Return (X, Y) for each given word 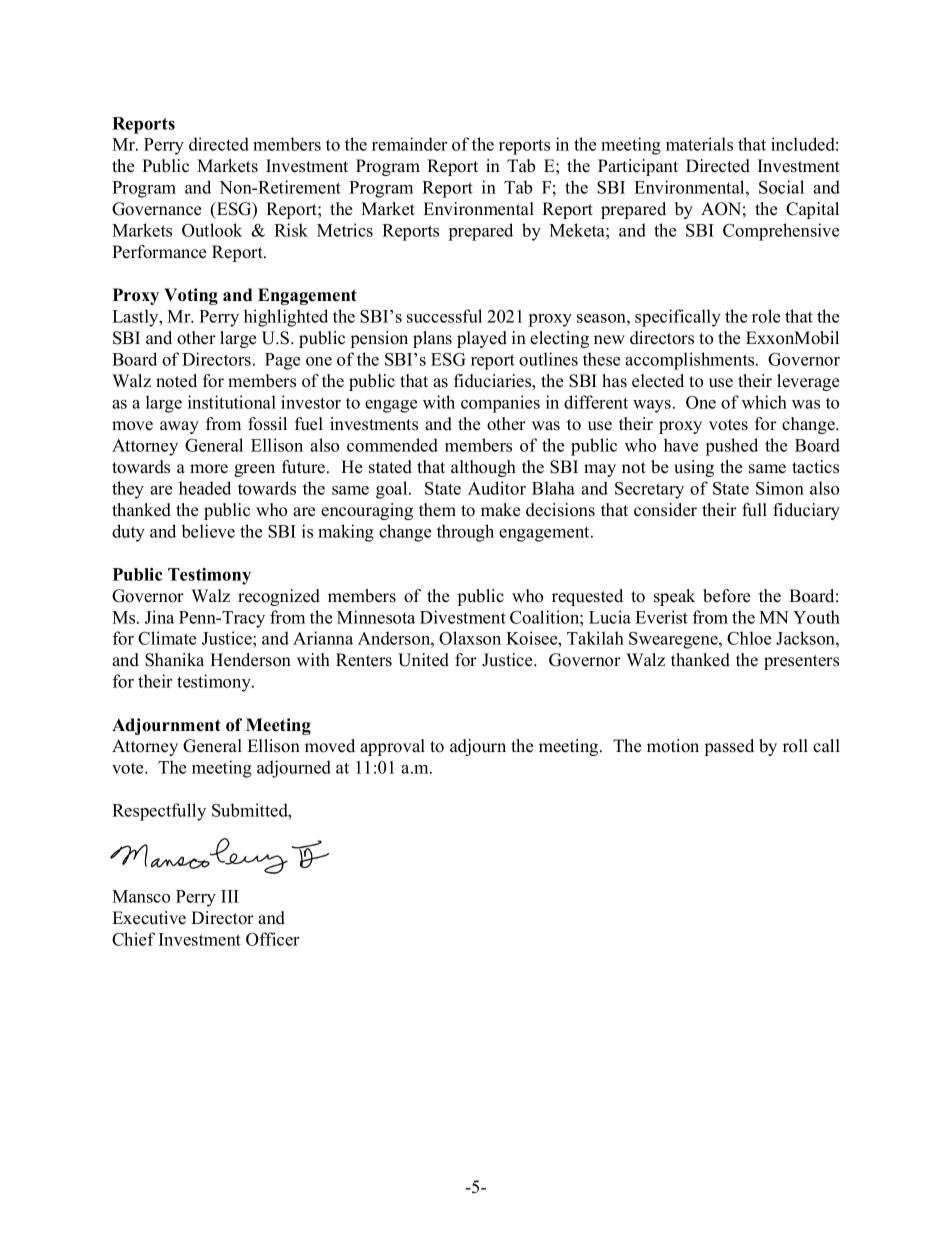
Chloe (749, 638)
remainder (409, 144)
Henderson (250, 660)
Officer (272, 939)
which (764, 402)
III (230, 896)
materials (699, 144)
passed (729, 747)
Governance (156, 209)
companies (500, 404)
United (423, 660)
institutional (232, 402)
